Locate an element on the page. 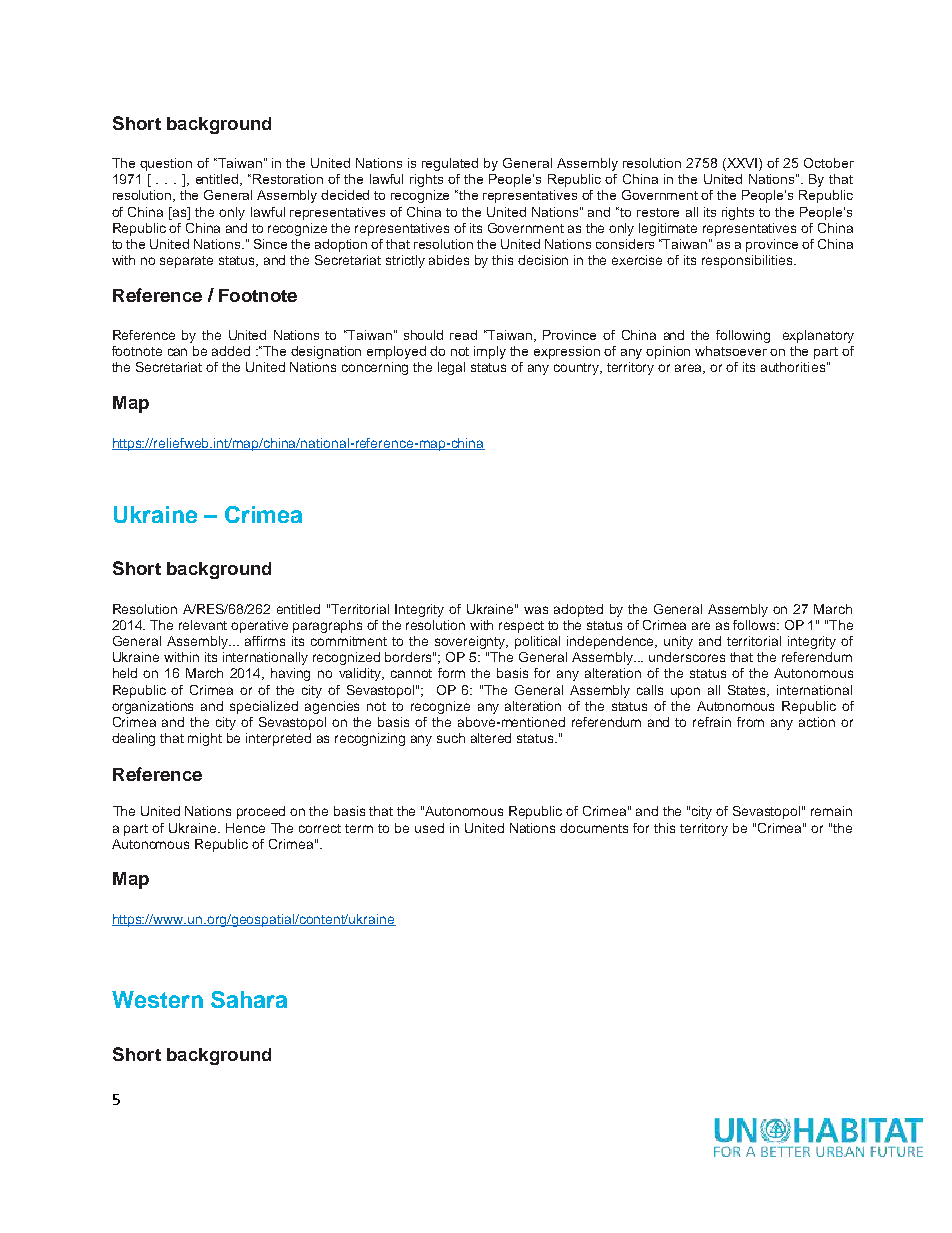  remain is located at coordinates (831, 811).
